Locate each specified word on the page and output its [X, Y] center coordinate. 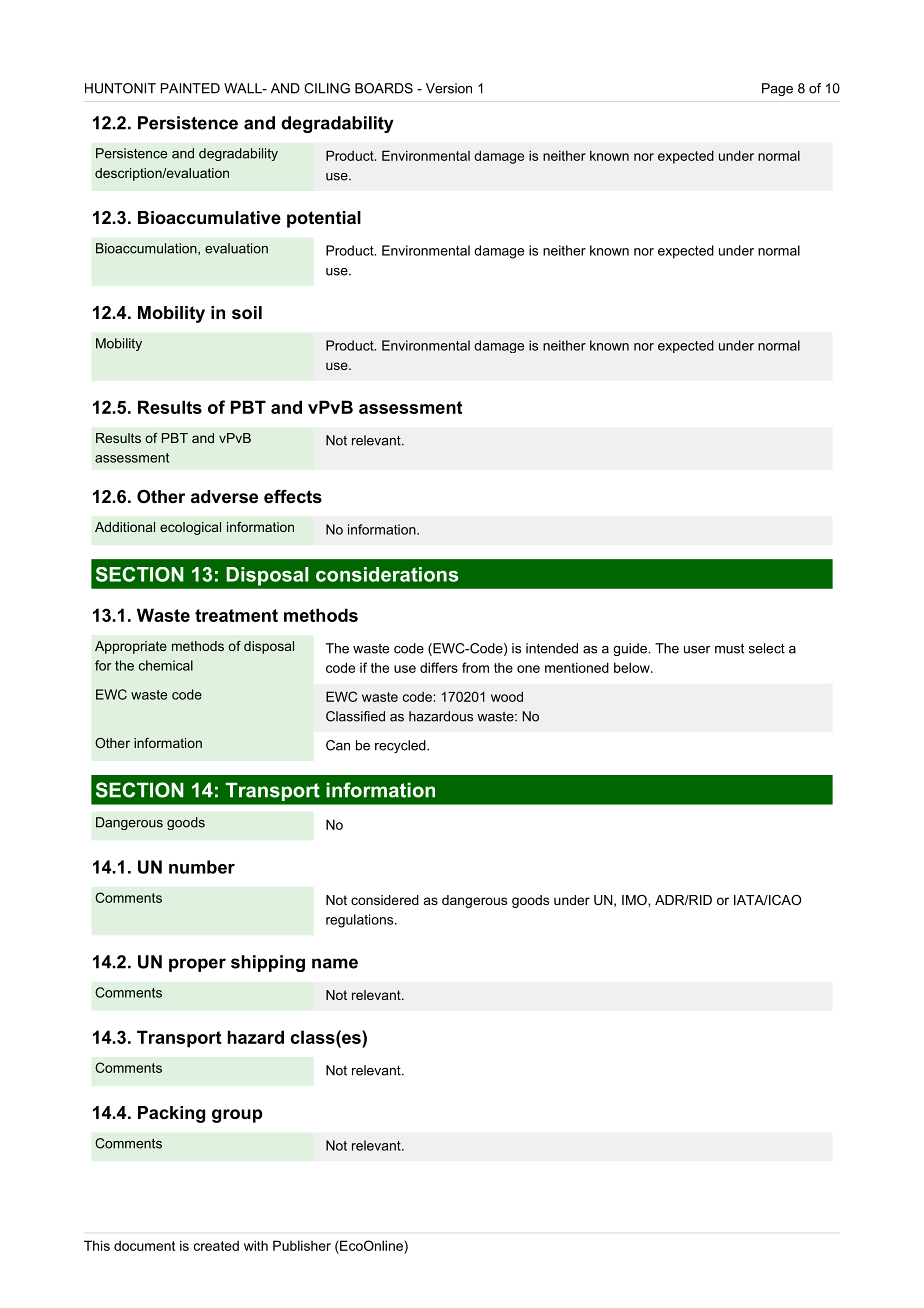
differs [439, 667]
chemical [166, 665]
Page [777, 89]
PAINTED [190, 88]
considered [385, 900]
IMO [635, 900]
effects [293, 496]
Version [449, 88]
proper [197, 965]
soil [247, 313]
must [729, 648]
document [144, 1245]
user [697, 650]
